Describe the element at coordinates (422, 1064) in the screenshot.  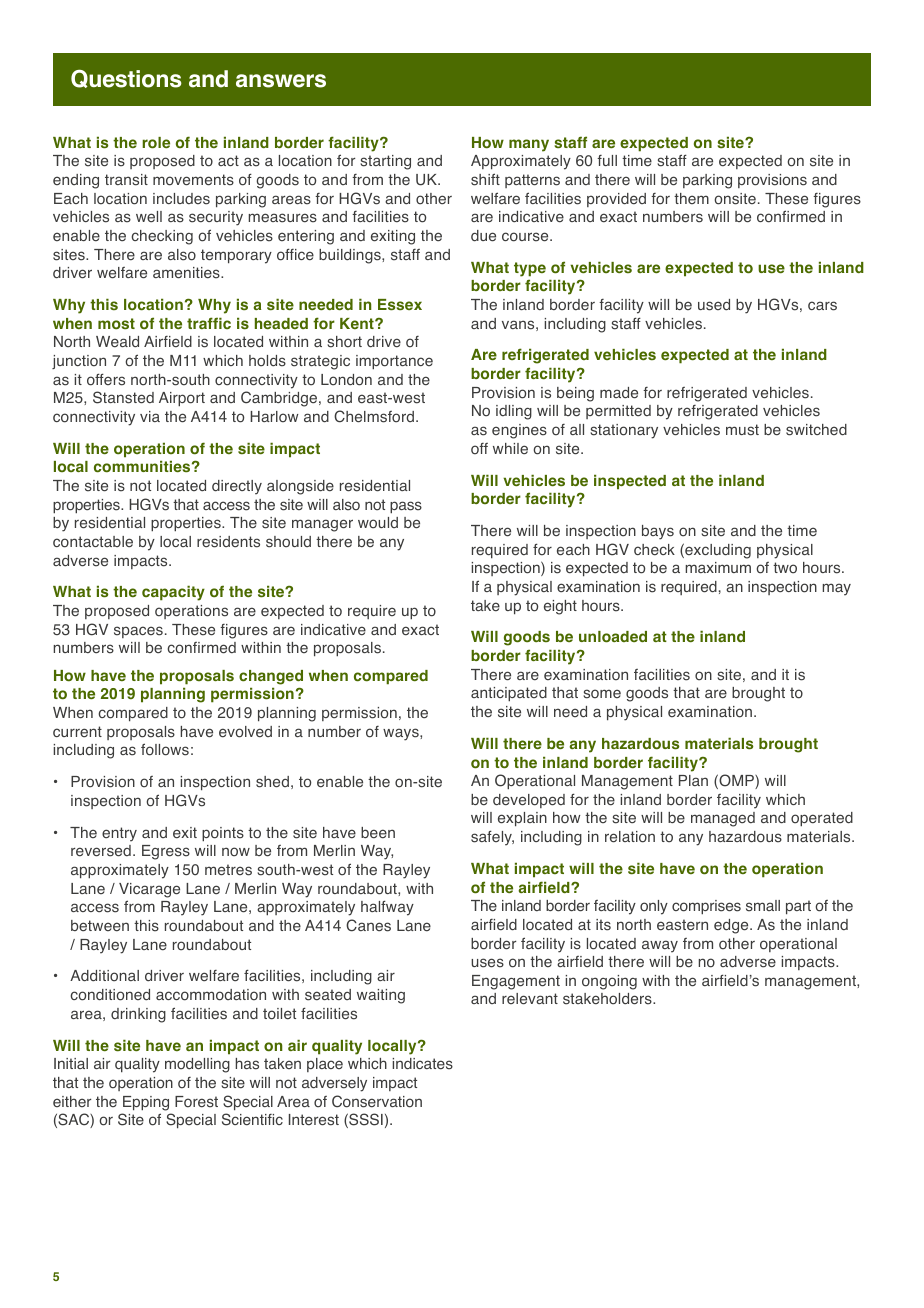
I see `indicates` at that location.
